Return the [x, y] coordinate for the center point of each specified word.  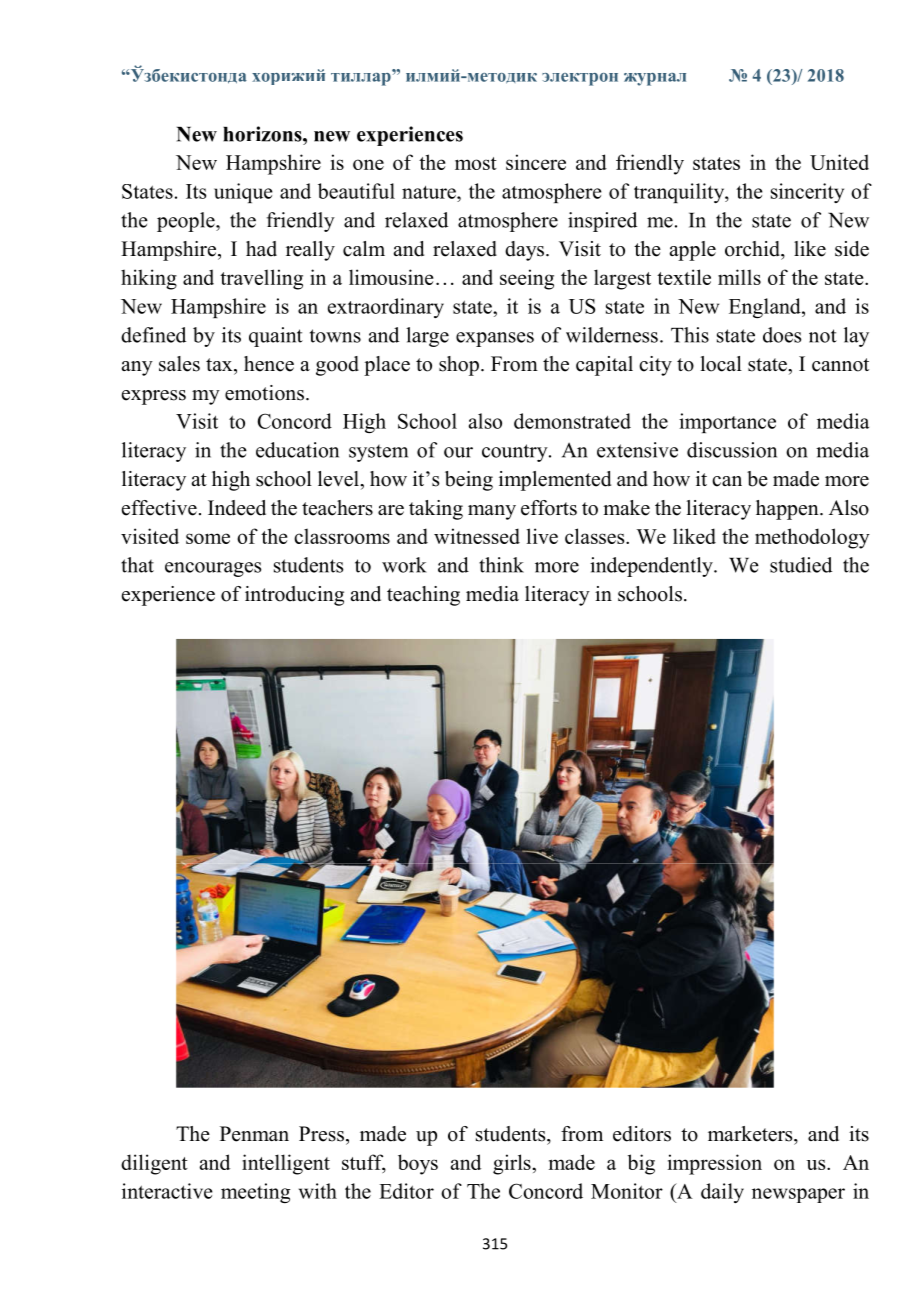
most [476, 163]
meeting [255, 1193]
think [501, 565]
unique [243, 193]
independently [652, 567]
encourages [213, 569]
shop [459, 366]
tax [220, 364]
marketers [751, 1134]
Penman [254, 1134]
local [721, 364]
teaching [423, 596]
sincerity [807, 193]
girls [513, 1164]
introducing [294, 596]
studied [801, 565]
